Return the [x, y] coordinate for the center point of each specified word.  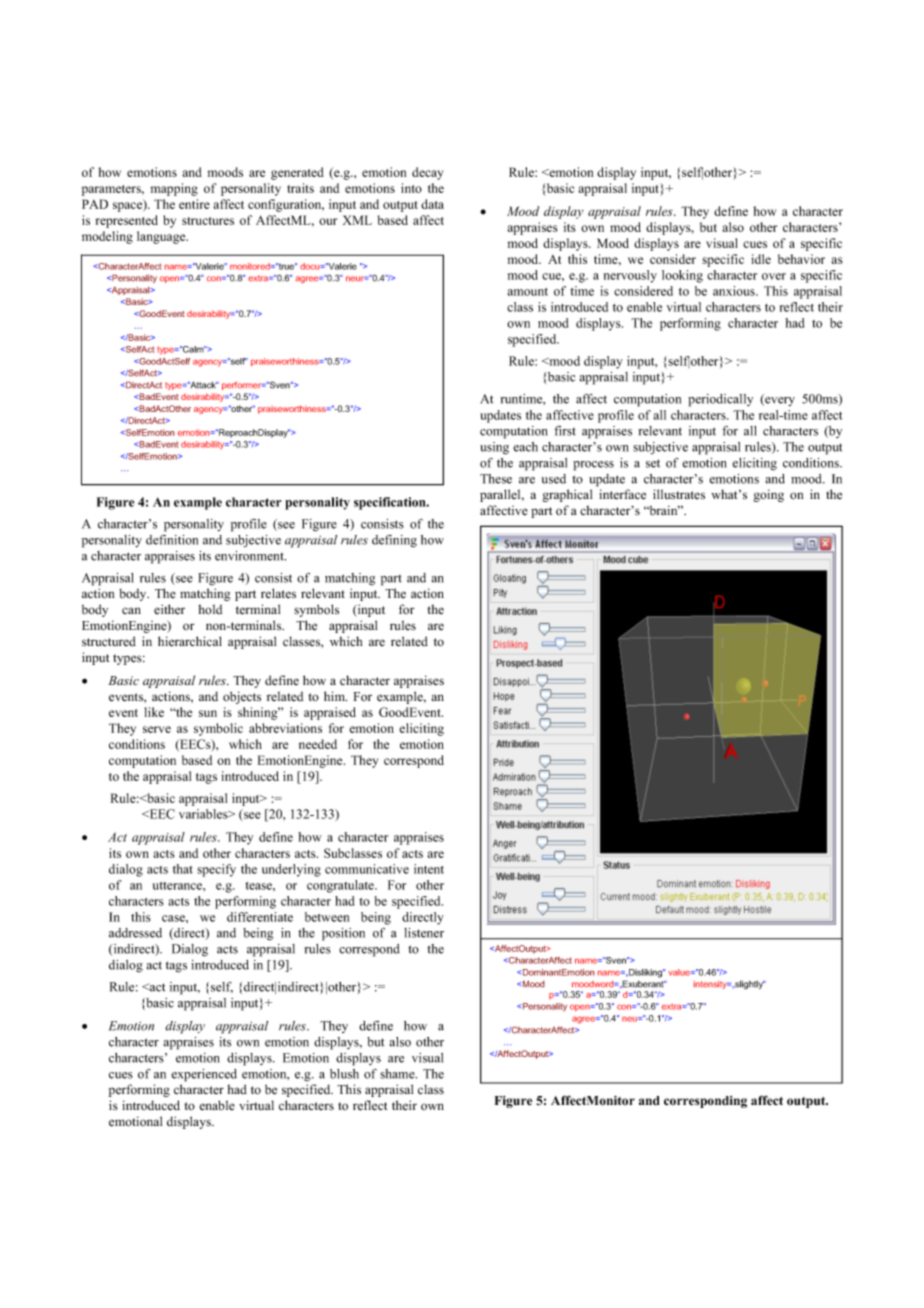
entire [194, 204]
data [432, 204]
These [496, 479]
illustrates [679, 494]
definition [172, 540]
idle [761, 259]
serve [157, 729]
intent [429, 869]
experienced [204, 1075]
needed [318, 744]
